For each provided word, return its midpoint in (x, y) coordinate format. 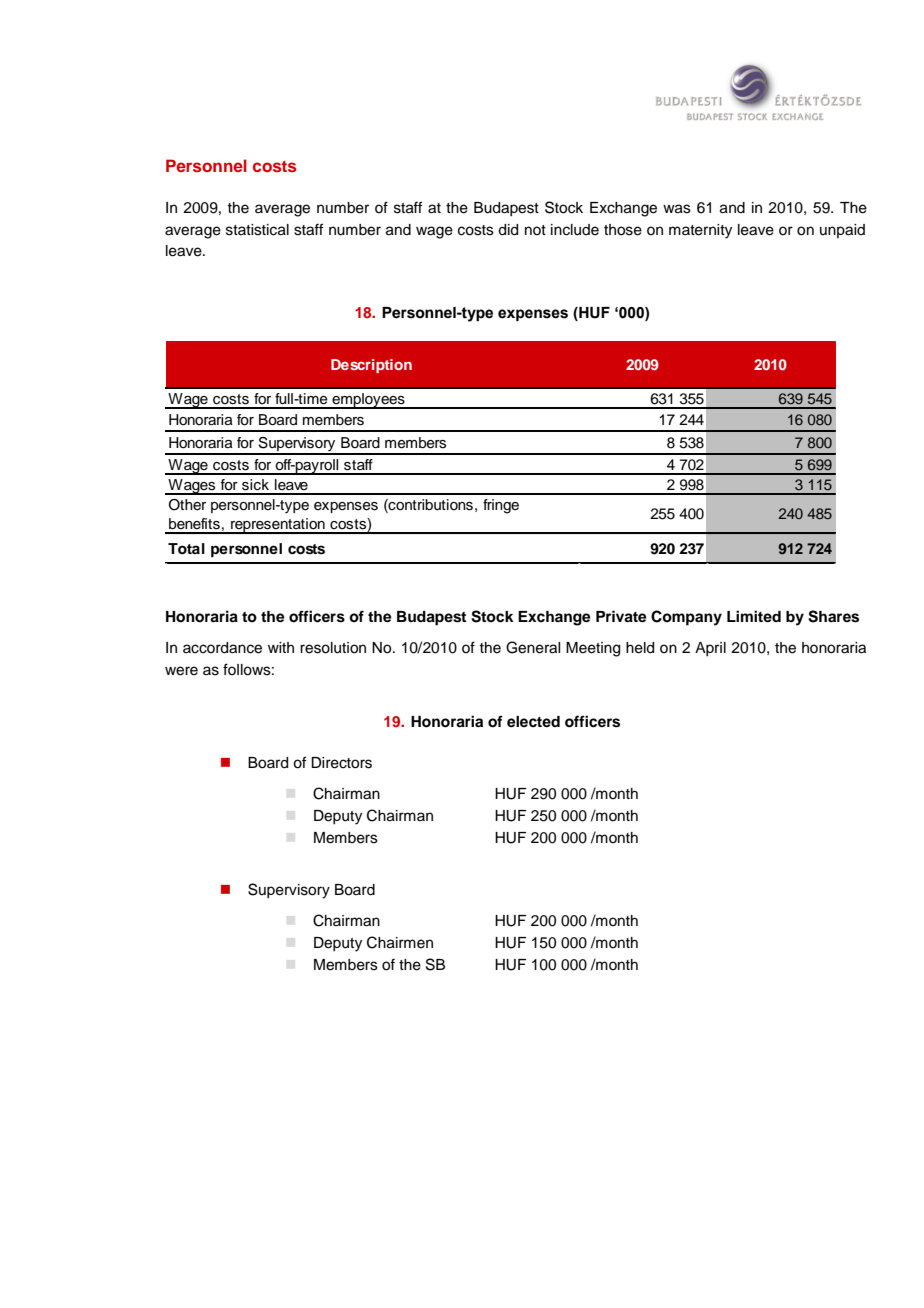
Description (371, 366)
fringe (501, 506)
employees (368, 401)
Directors (341, 763)
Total (186, 549)
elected (533, 722)
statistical (257, 230)
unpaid (842, 231)
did (508, 230)
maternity (700, 231)
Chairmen (400, 942)
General (533, 647)
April (710, 649)
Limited (754, 616)
